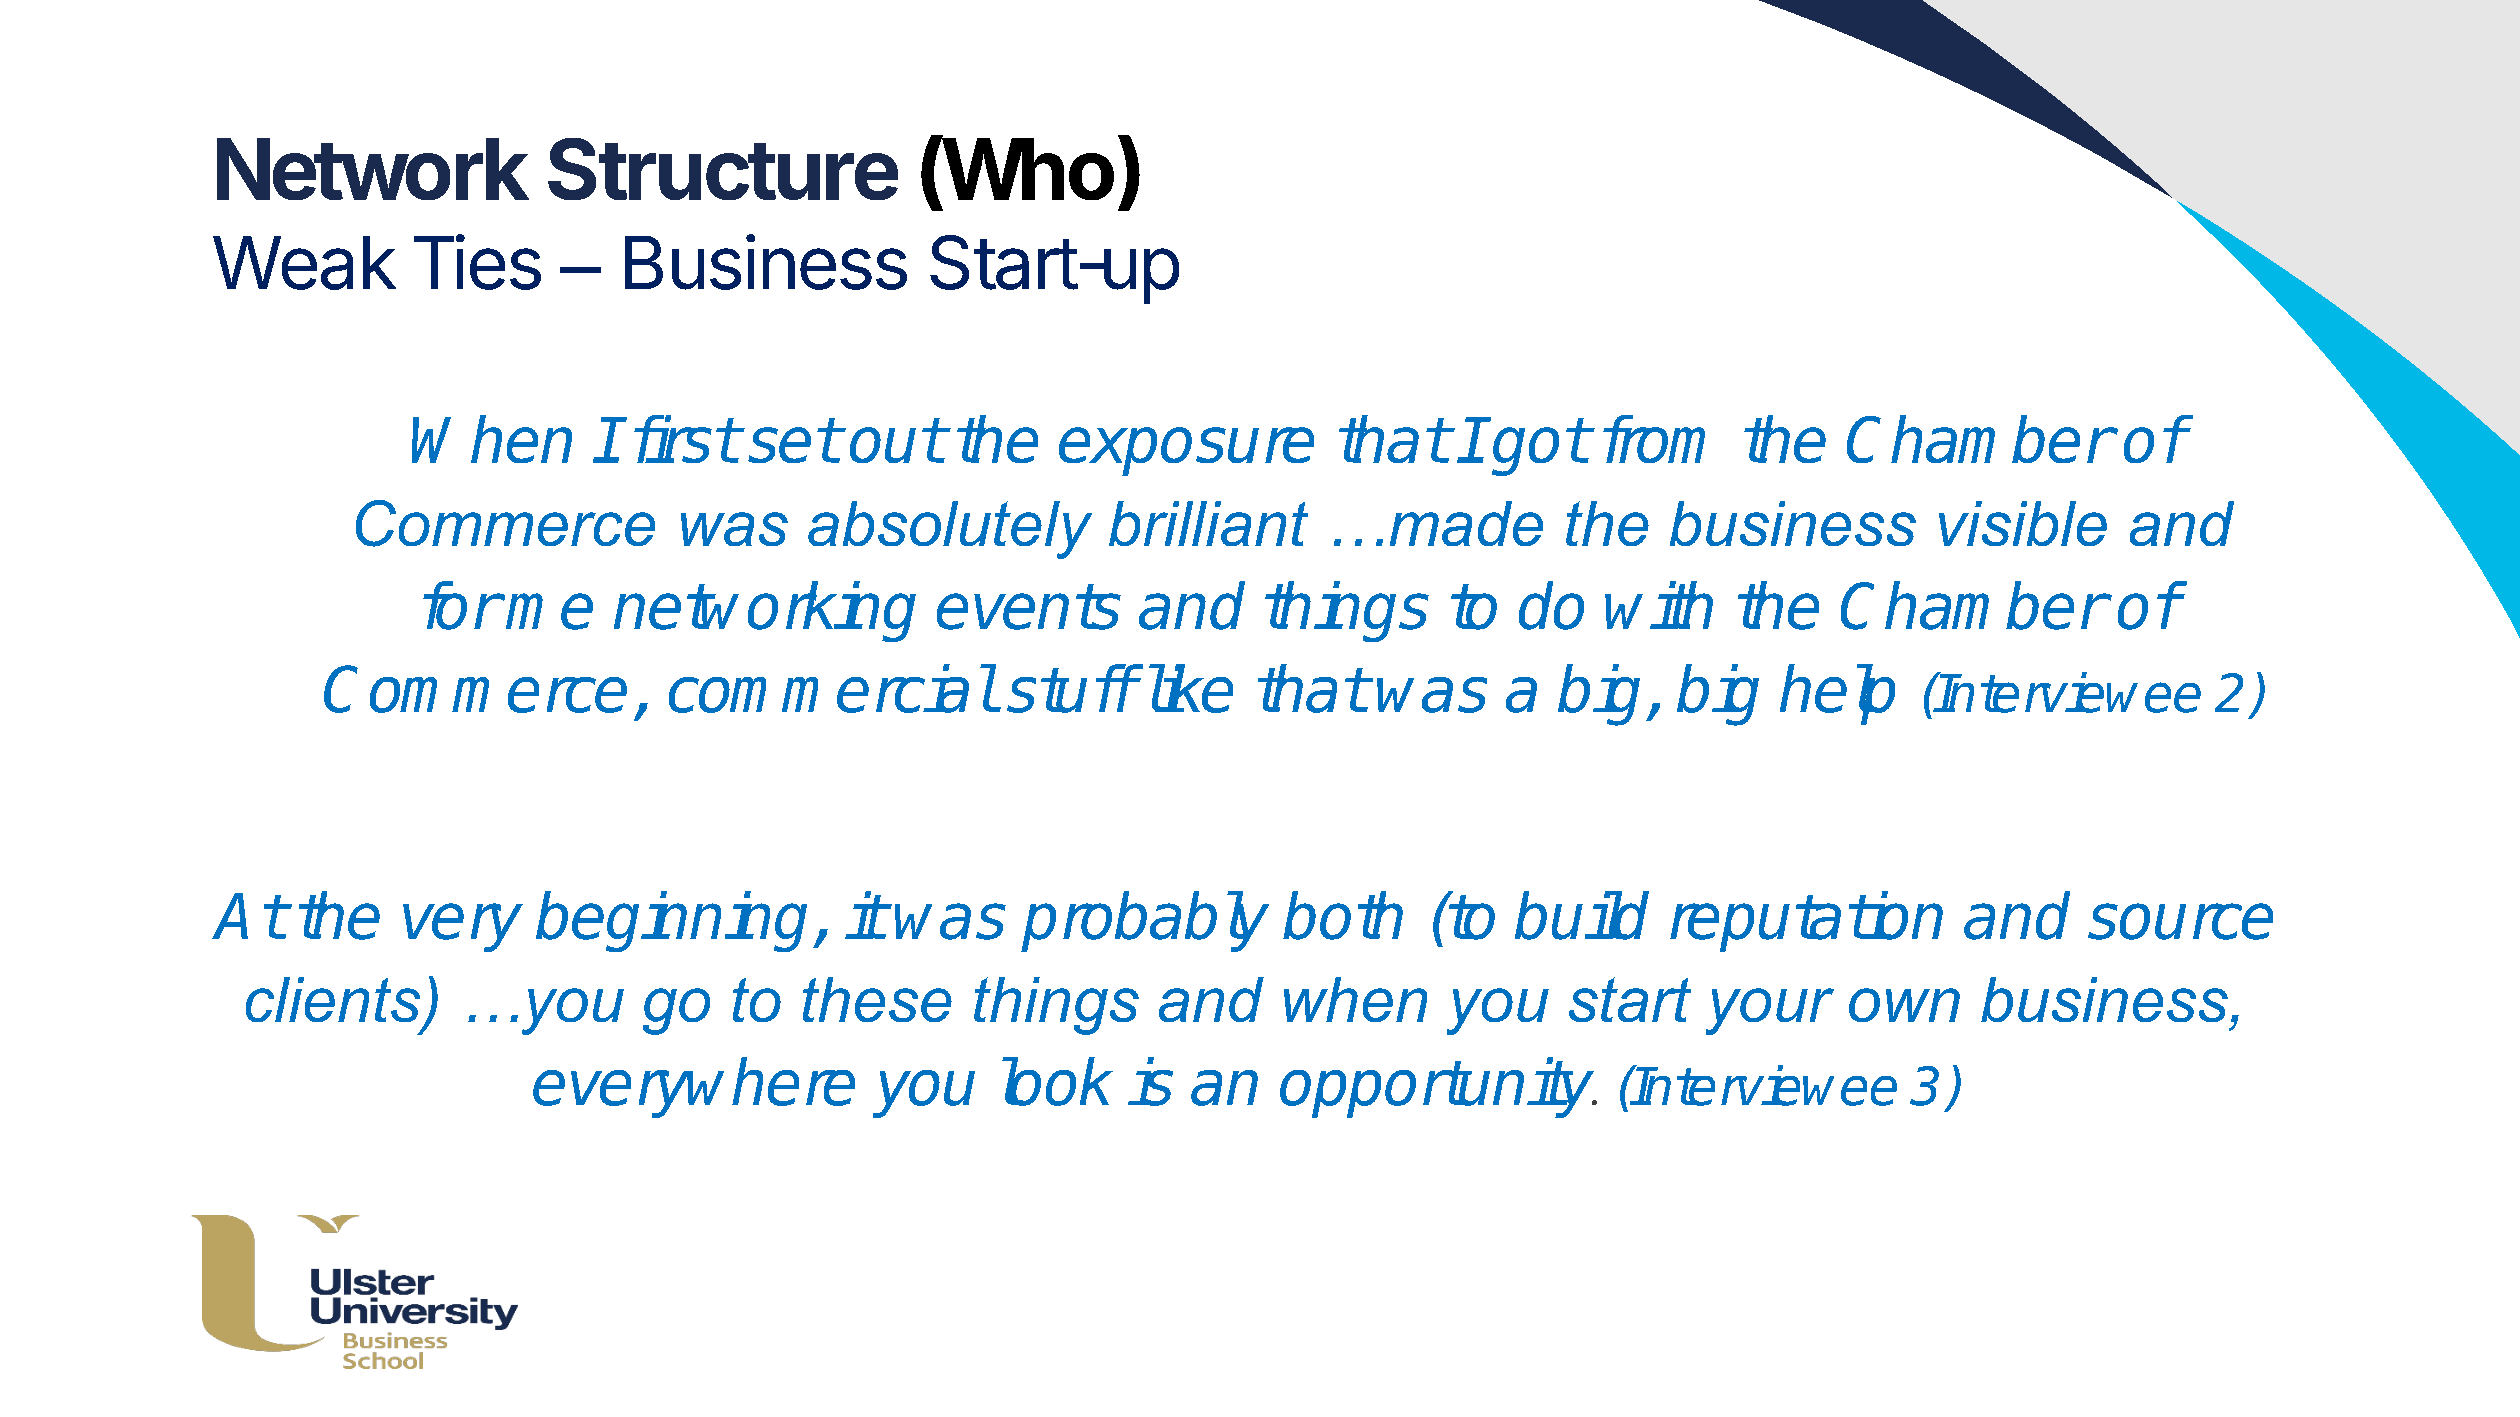 The image size is (2520, 1417). Describe the element at coordinates (1343, 915) in the screenshot. I see `both` at that location.
